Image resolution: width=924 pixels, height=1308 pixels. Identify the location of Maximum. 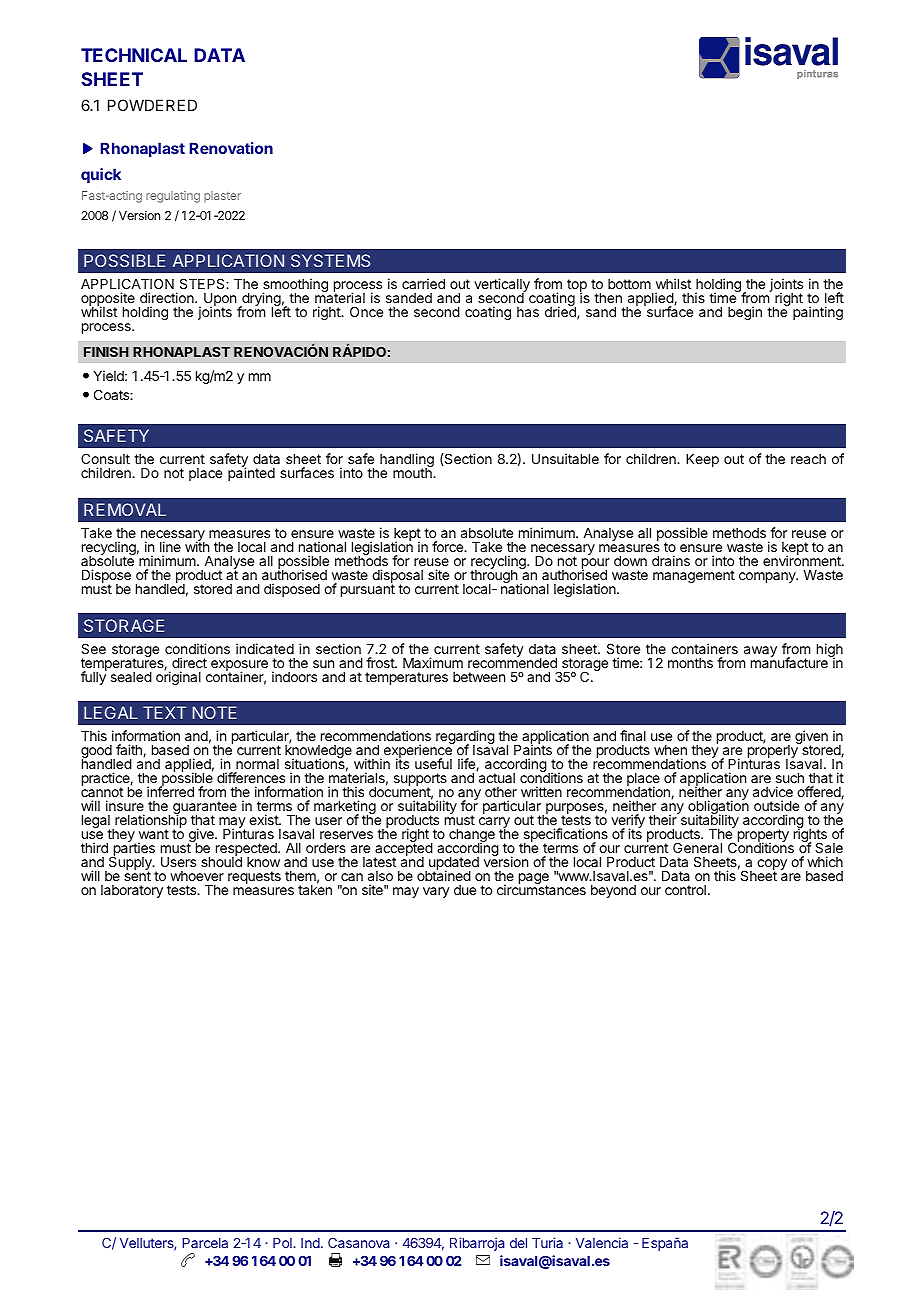
(433, 662).
